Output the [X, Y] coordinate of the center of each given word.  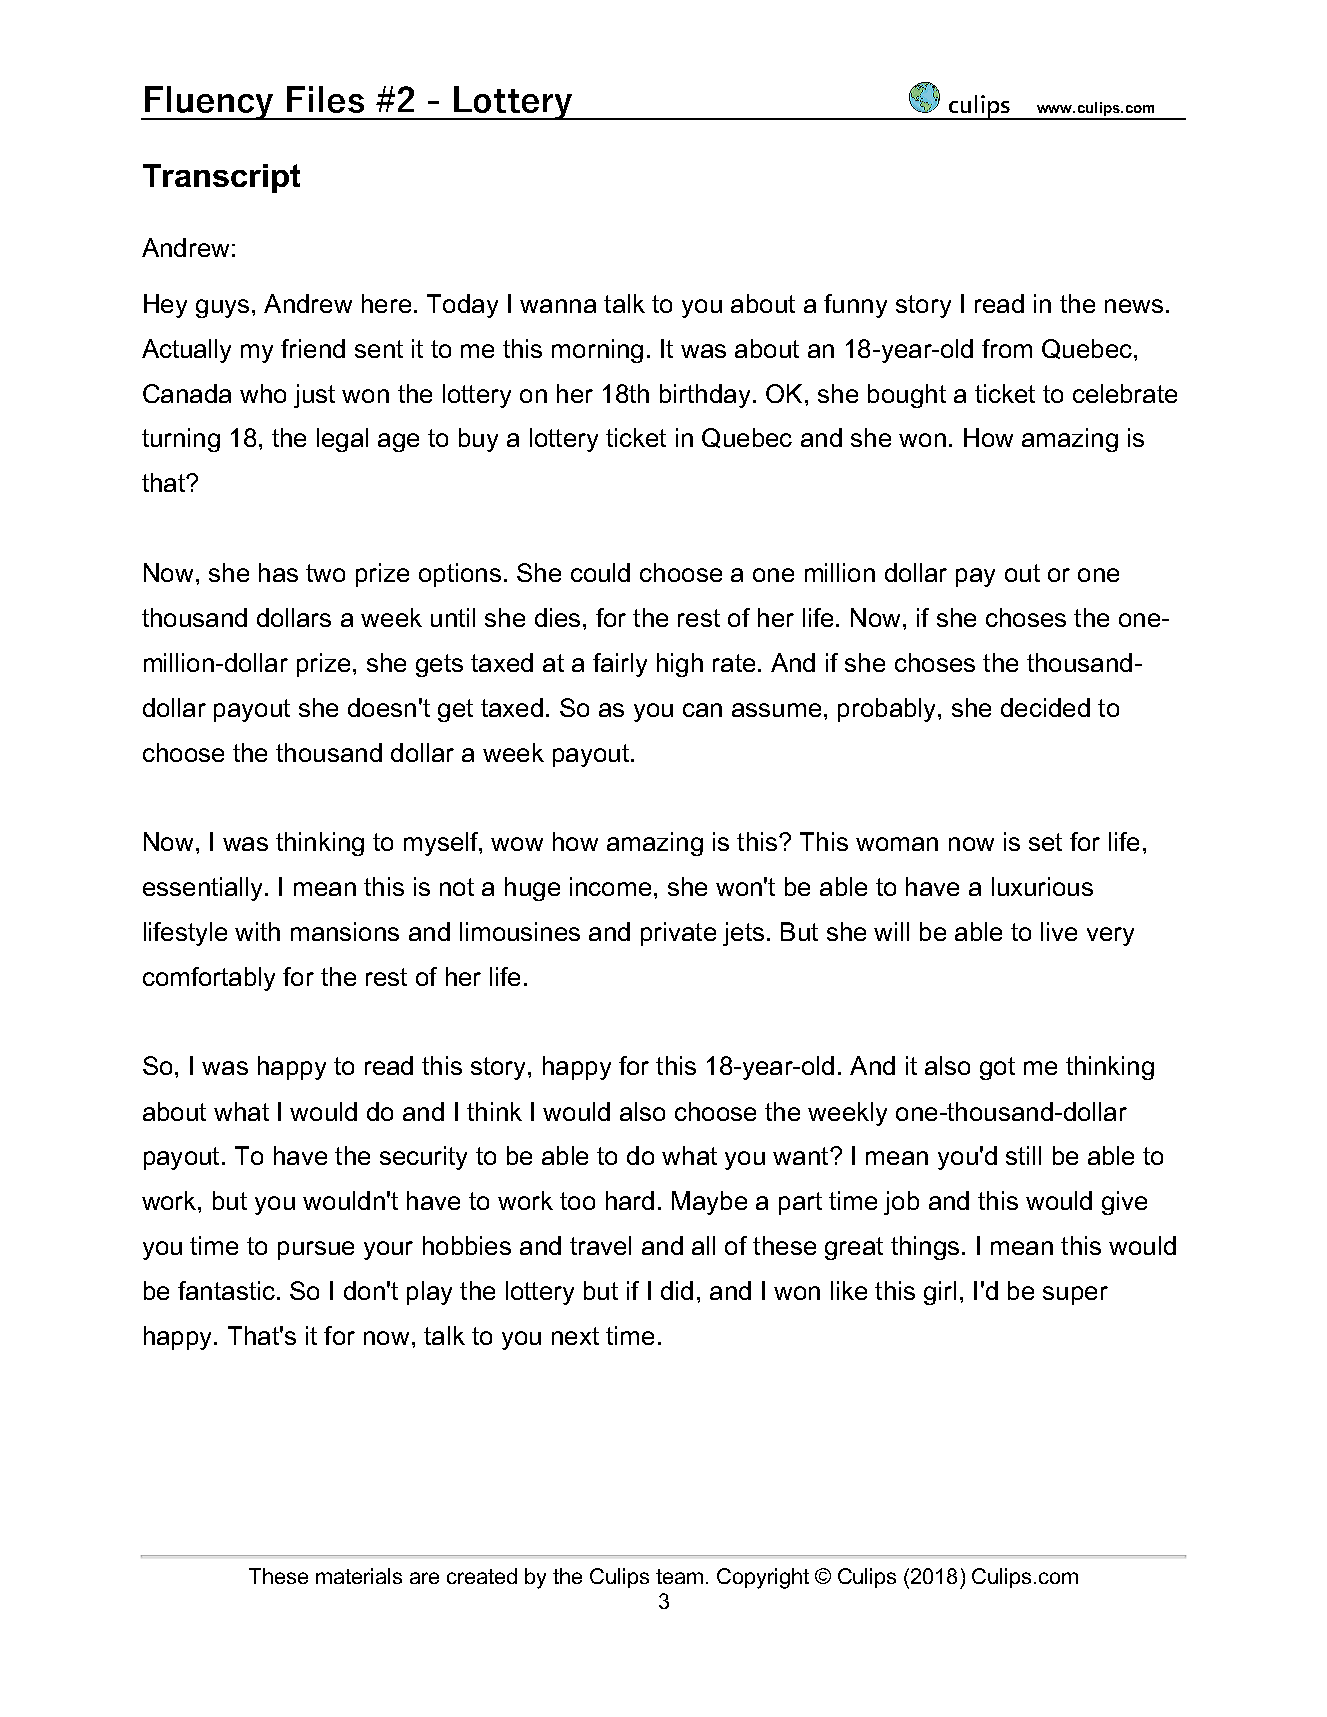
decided [1045, 707]
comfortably [209, 979]
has [278, 572]
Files [325, 99]
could [600, 572]
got [997, 1068]
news [1134, 306]
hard [630, 1200]
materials [359, 1576]
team [679, 1576]
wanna [558, 306]
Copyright [763, 1578]
